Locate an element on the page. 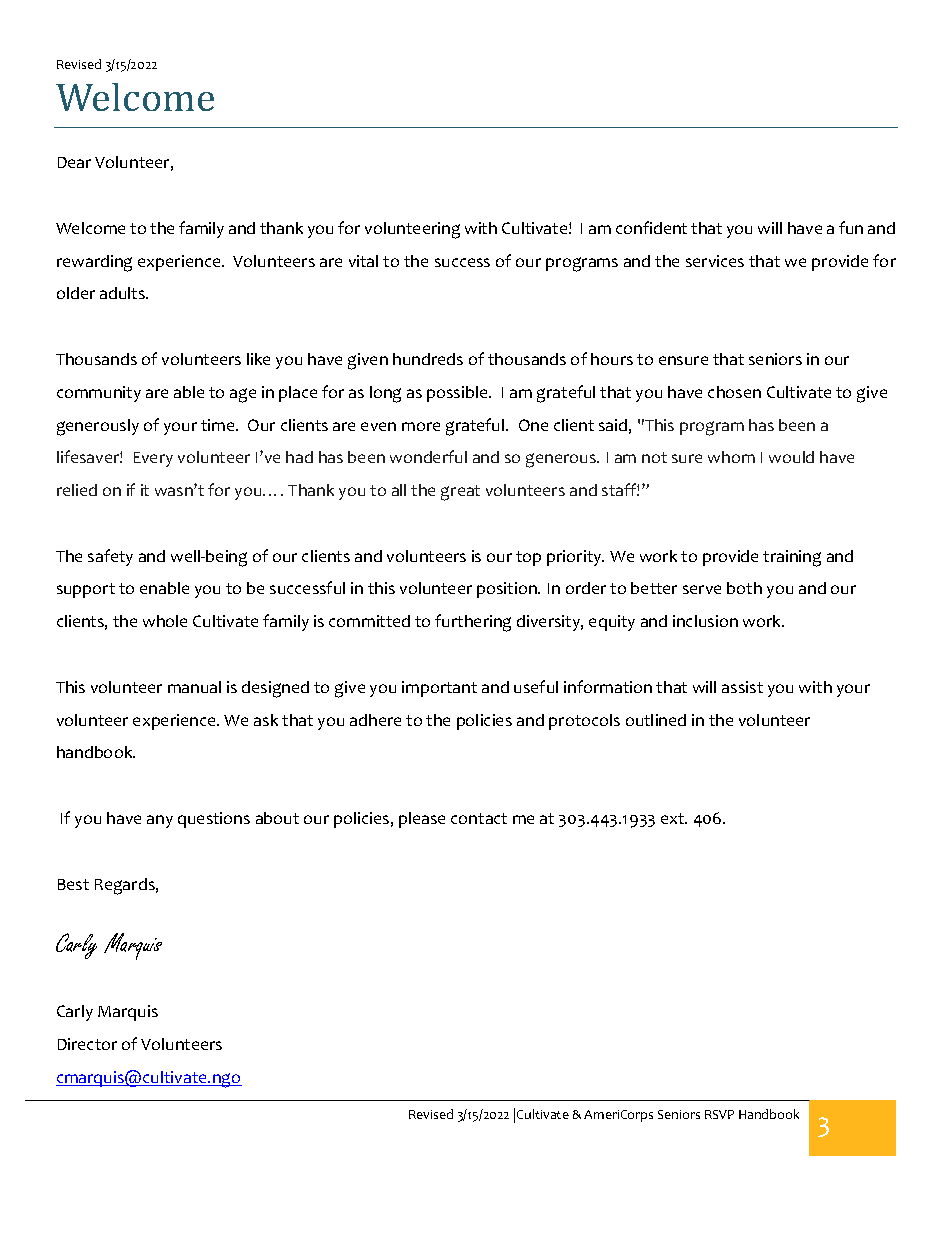 The image size is (952, 1233). RSVP is located at coordinates (719, 1114).
